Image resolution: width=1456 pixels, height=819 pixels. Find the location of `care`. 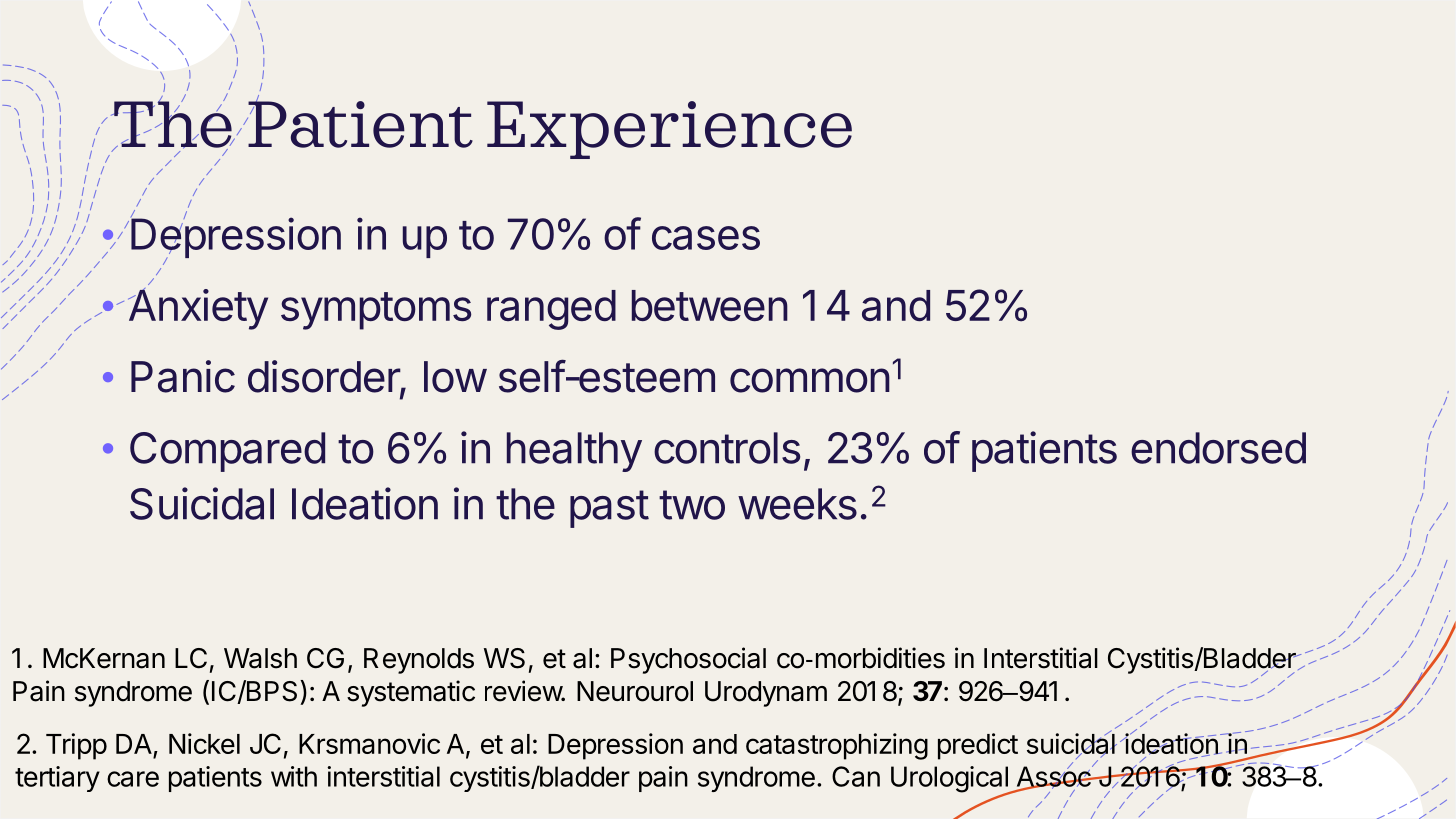

care is located at coordinates (133, 779).
